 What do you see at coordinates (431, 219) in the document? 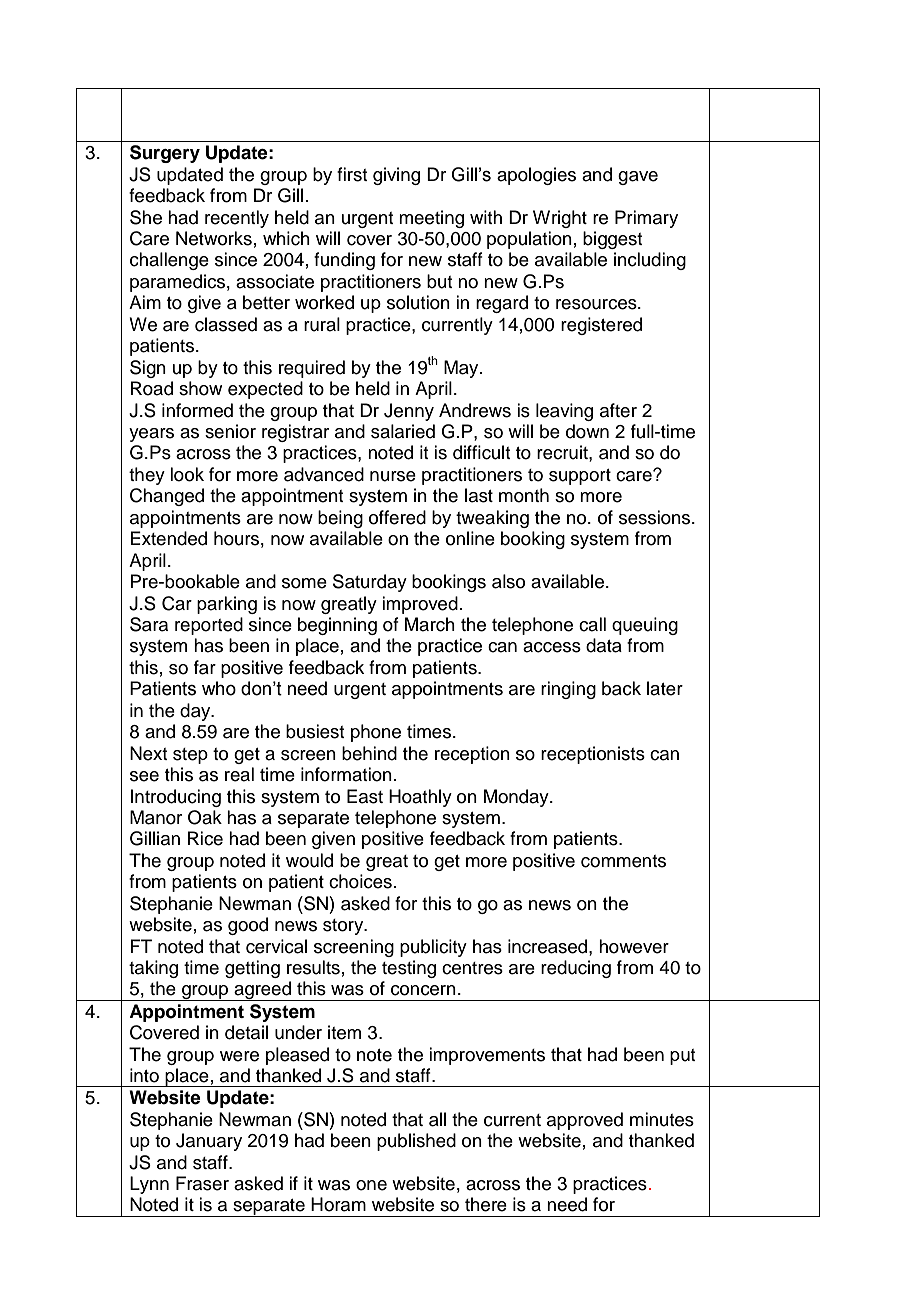
I see `meeting` at bounding box center [431, 219].
